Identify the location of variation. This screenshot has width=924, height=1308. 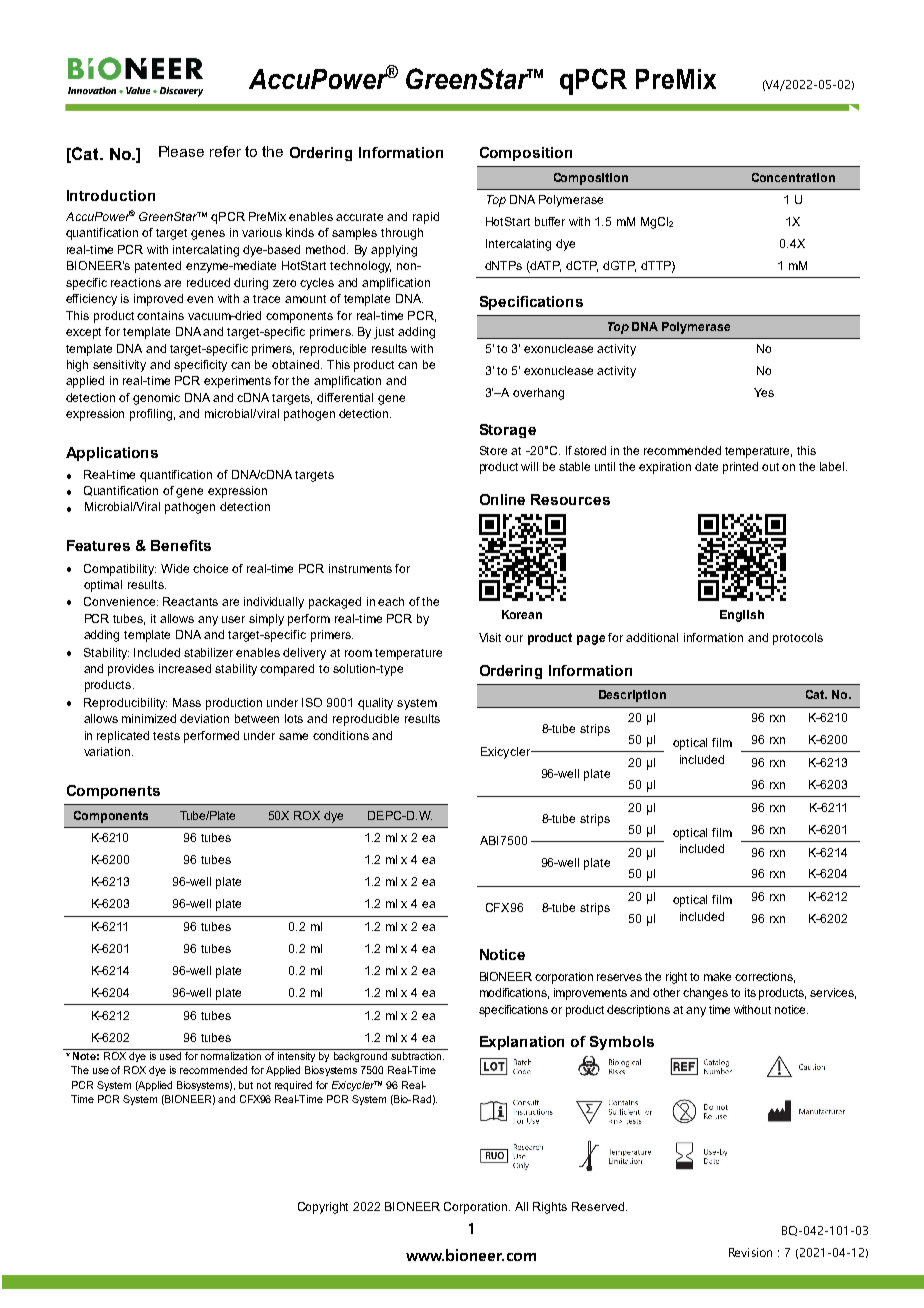
(108, 751).
